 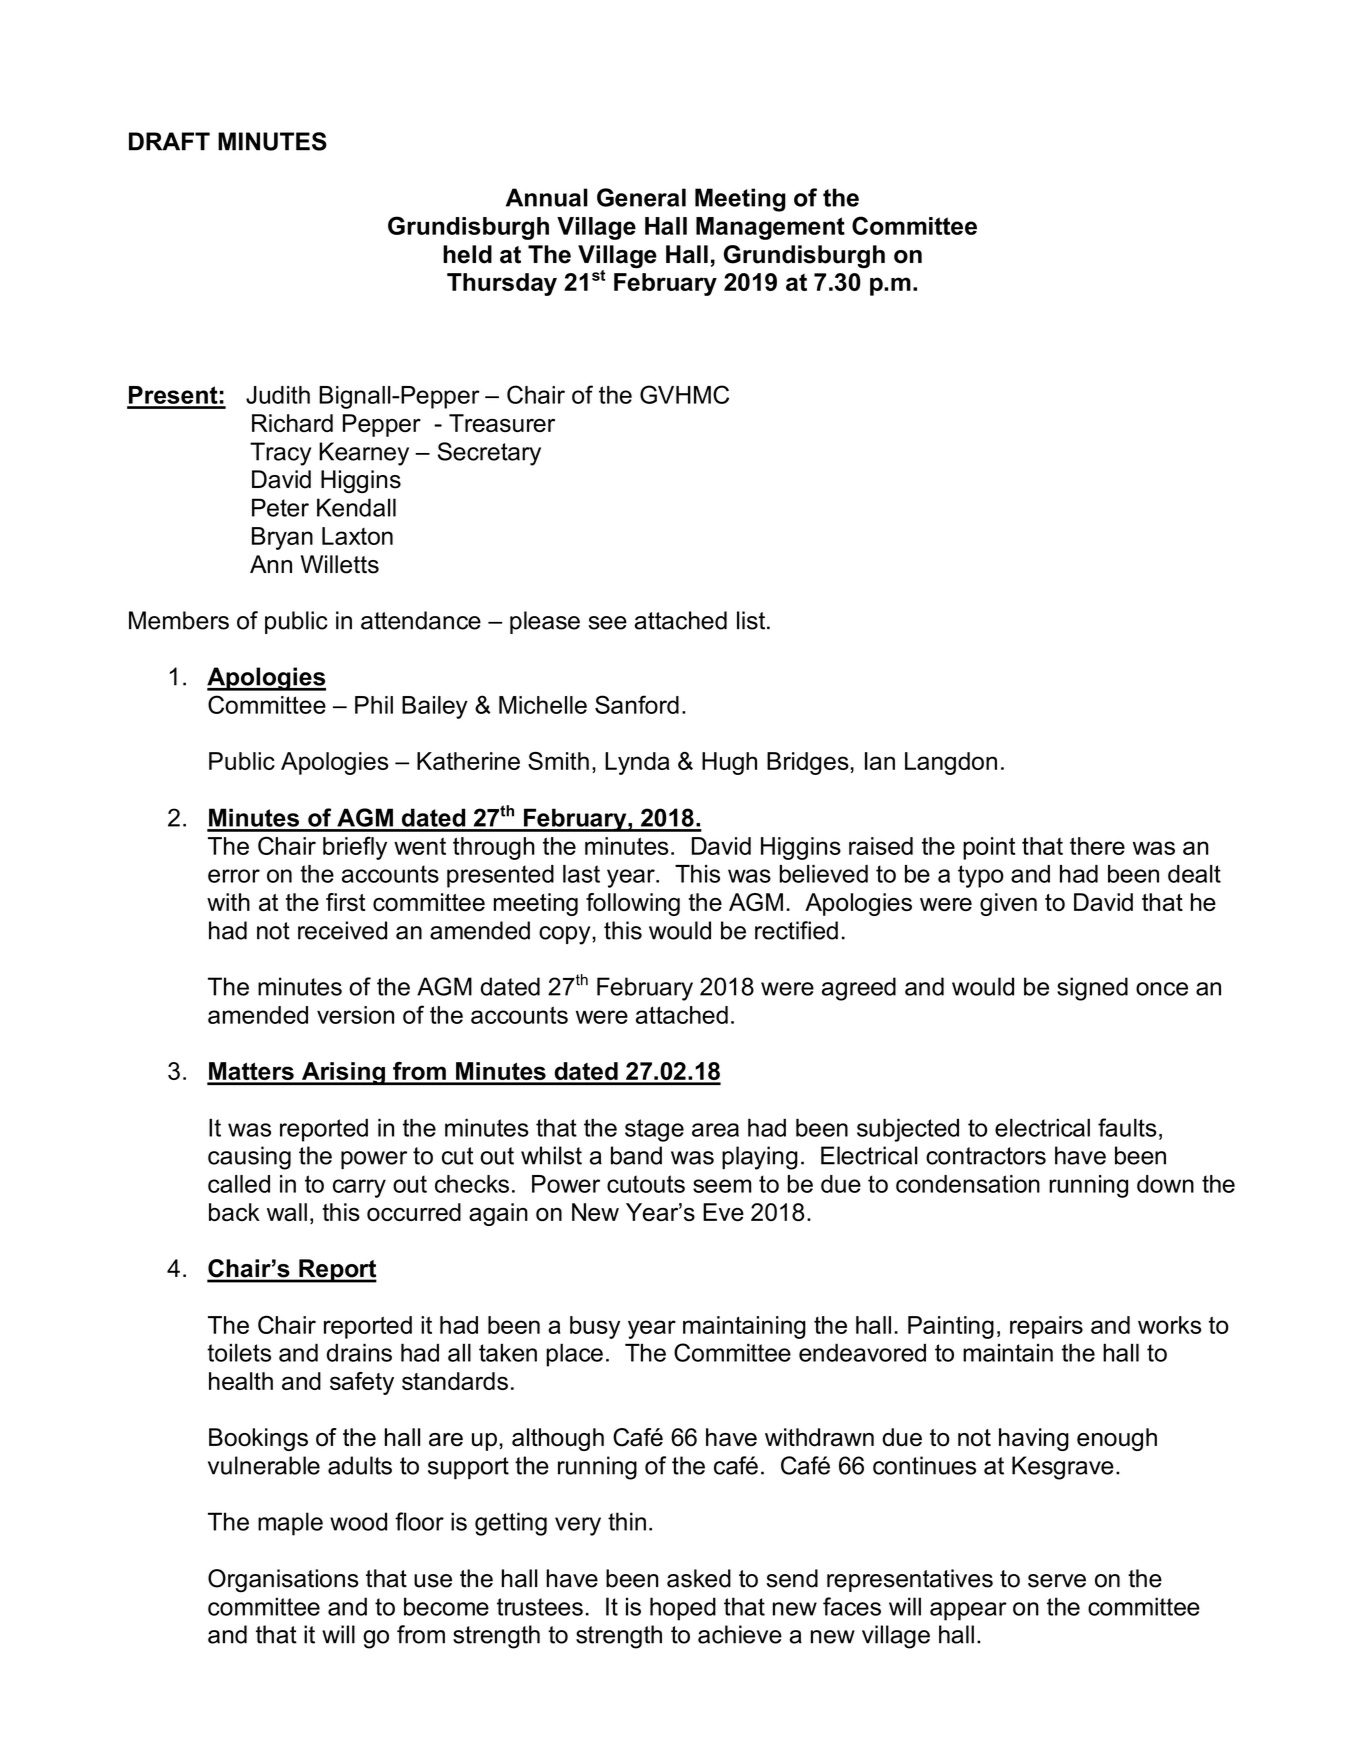 I want to click on asked, so click(x=699, y=1578).
